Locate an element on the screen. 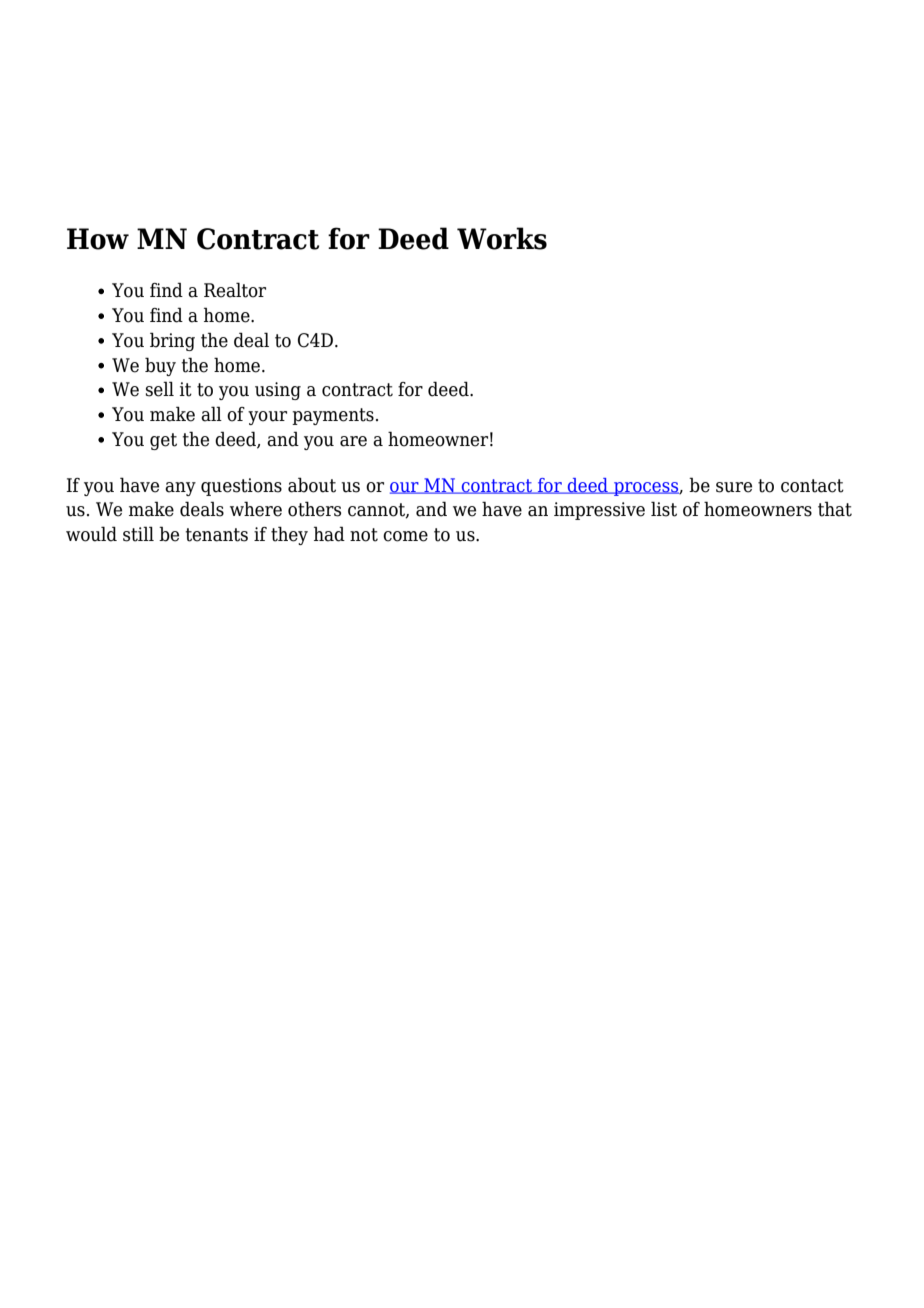 The width and height of the screenshot is (924, 1308). payments is located at coordinates (333, 416).
